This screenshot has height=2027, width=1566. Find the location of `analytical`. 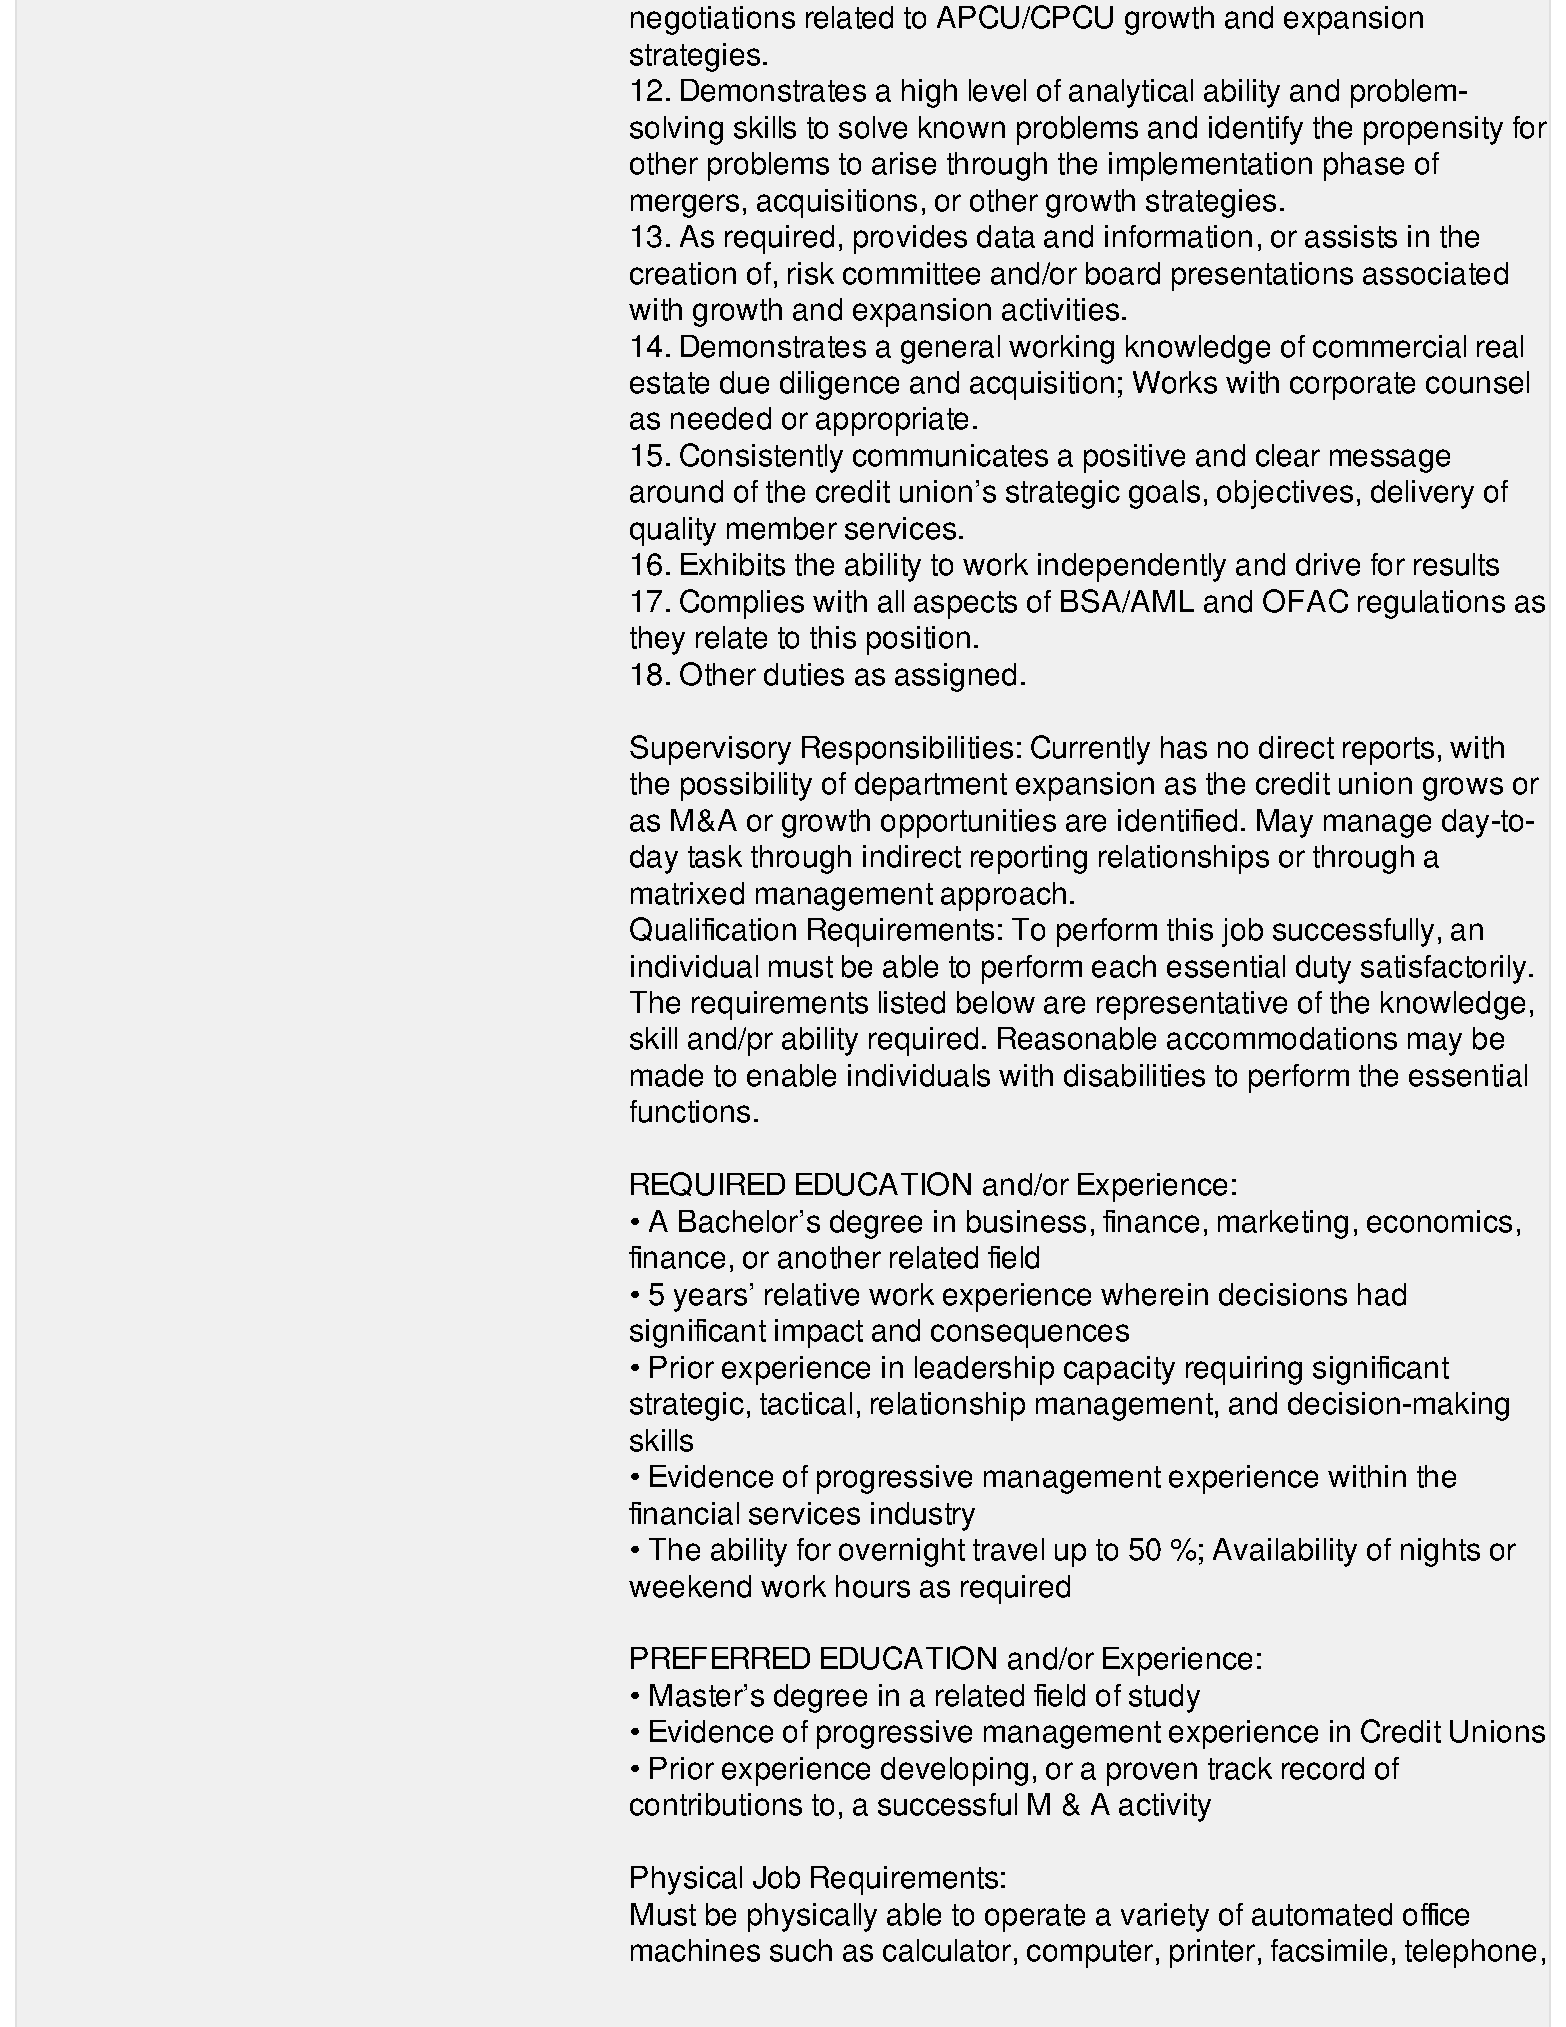

analytical is located at coordinates (1131, 93).
